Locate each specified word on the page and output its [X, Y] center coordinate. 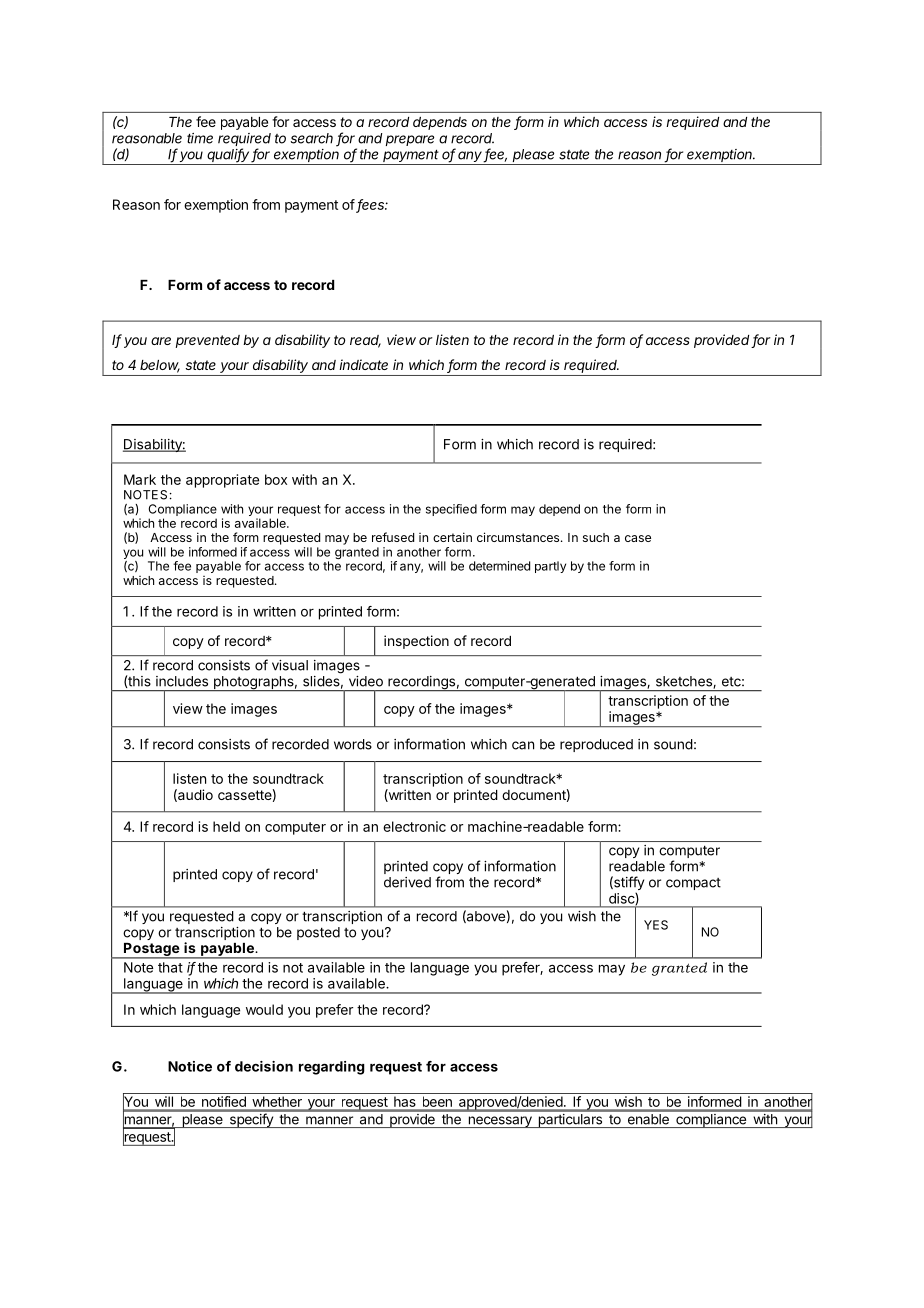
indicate [363, 364]
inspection [416, 642]
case [638, 538]
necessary [500, 1122]
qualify [229, 156]
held [226, 826]
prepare [410, 140]
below [160, 366]
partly [550, 567]
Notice [190, 1066]
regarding [332, 1068]
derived [407, 882]
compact [693, 884]
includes [182, 681]
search [312, 138]
